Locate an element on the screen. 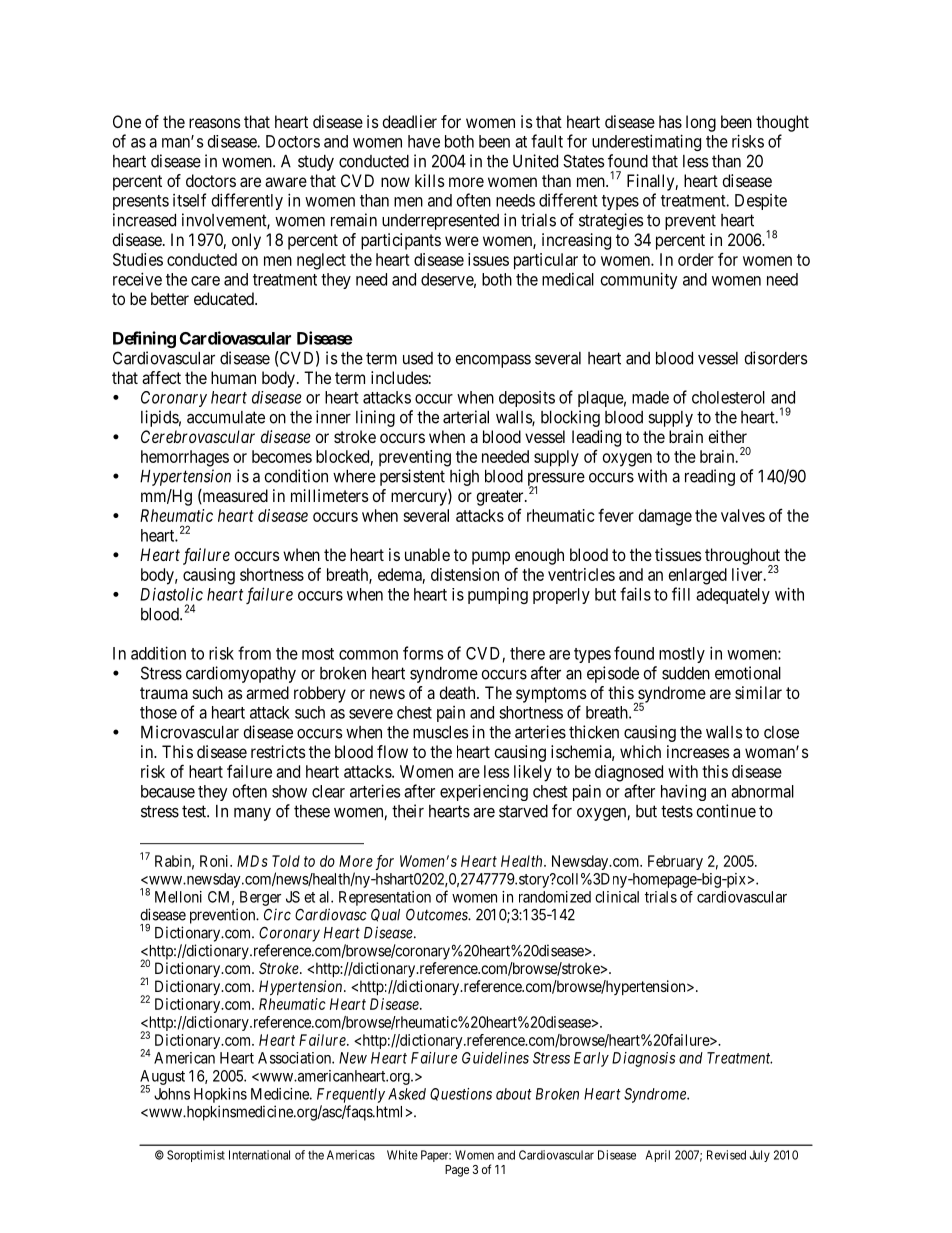 The width and height of the screenshot is (952, 1233). hemorrhages is located at coordinates (185, 458).
